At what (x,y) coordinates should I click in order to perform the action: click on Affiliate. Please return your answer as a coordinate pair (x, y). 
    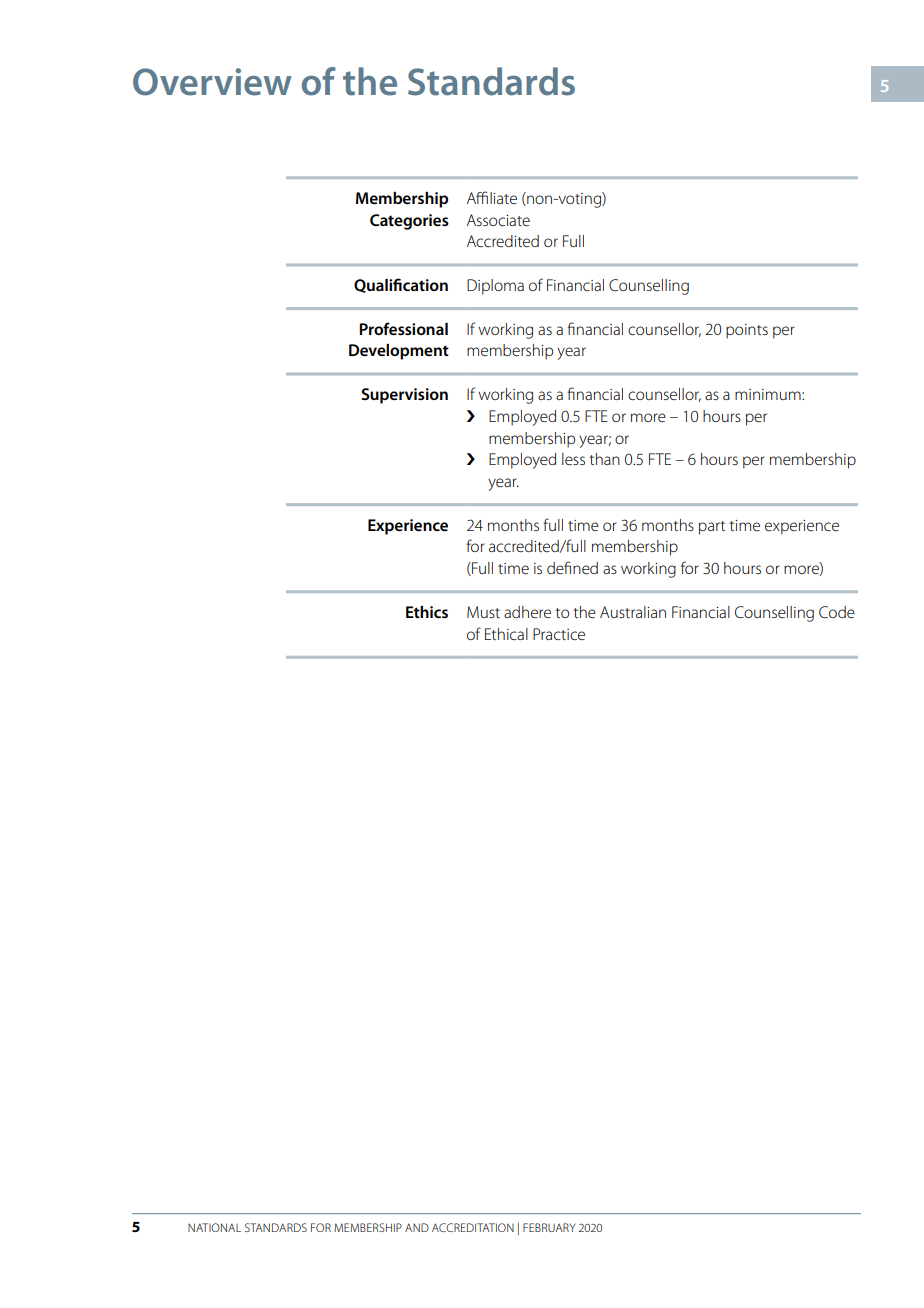
    Looking at the image, I should click on (492, 197).
